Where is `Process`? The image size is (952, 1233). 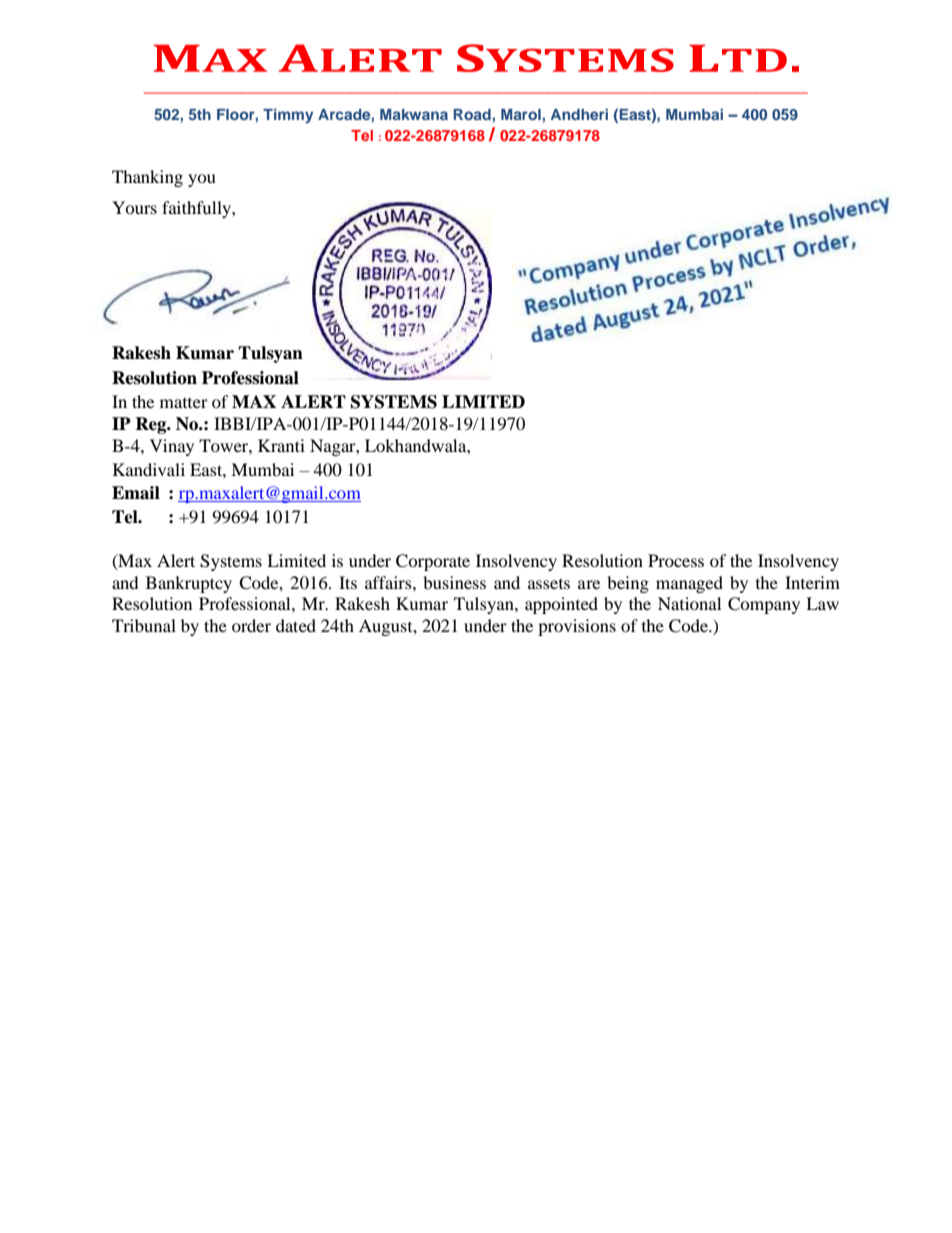 Process is located at coordinates (676, 560).
